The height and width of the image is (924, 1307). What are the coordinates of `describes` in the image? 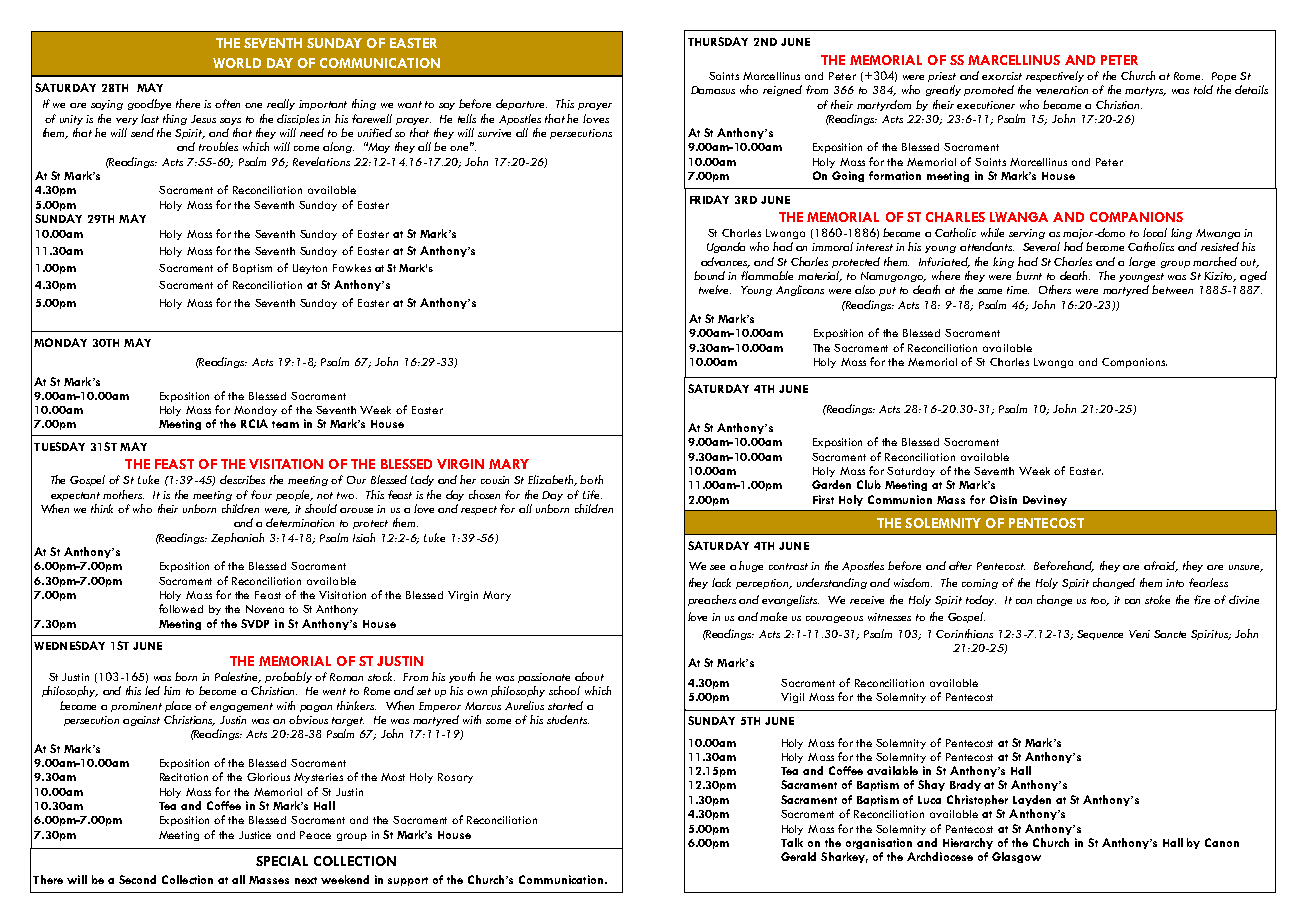 It's located at (242, 479).
